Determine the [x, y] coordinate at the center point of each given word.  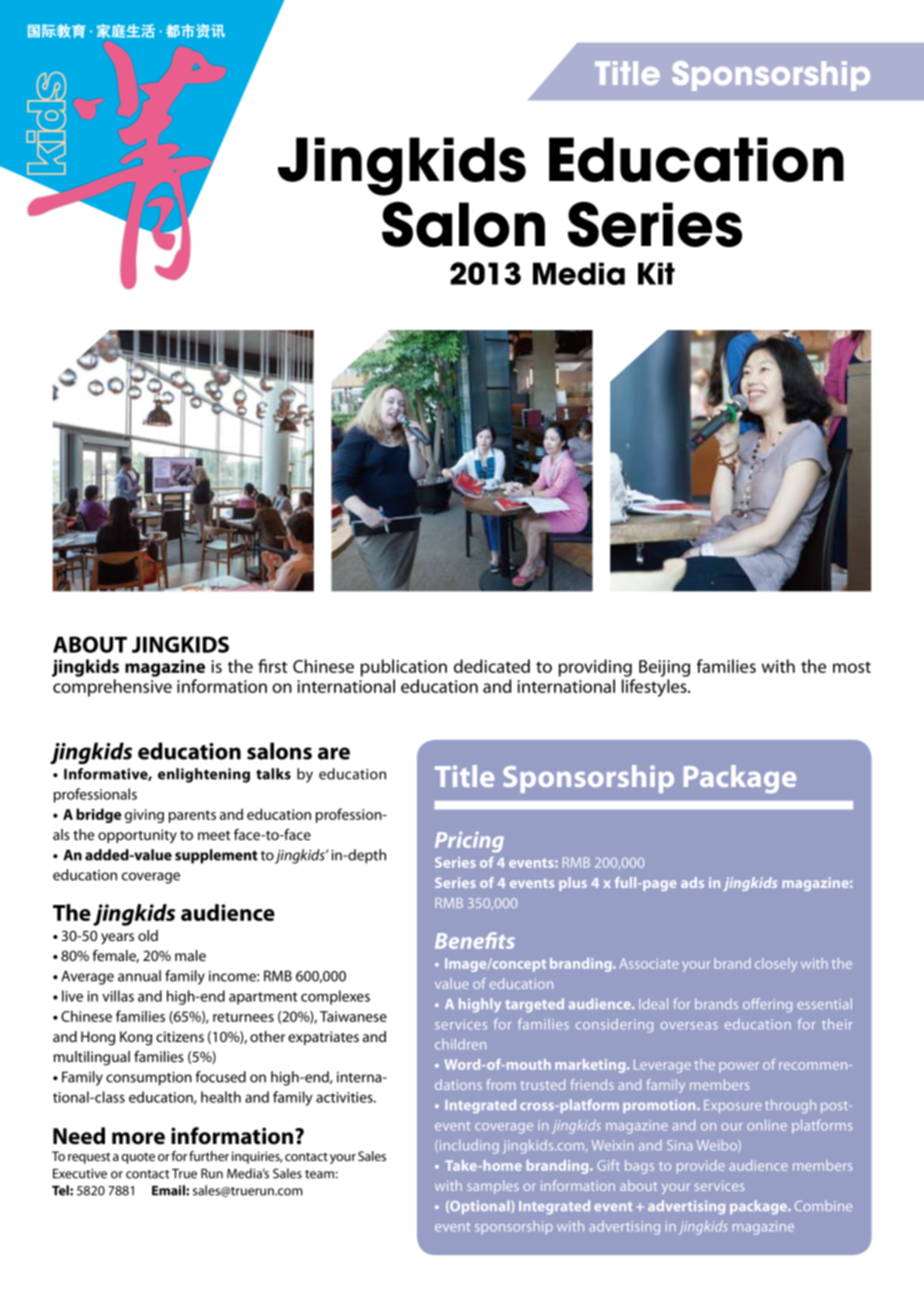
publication [404, 668]
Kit [656, 273]
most [852, 667]
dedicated [492, 666]
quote [138, 1158]
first [272, 666]
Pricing [469, 842]
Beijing [664, 668]
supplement [216, 856]
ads [692, 882]
